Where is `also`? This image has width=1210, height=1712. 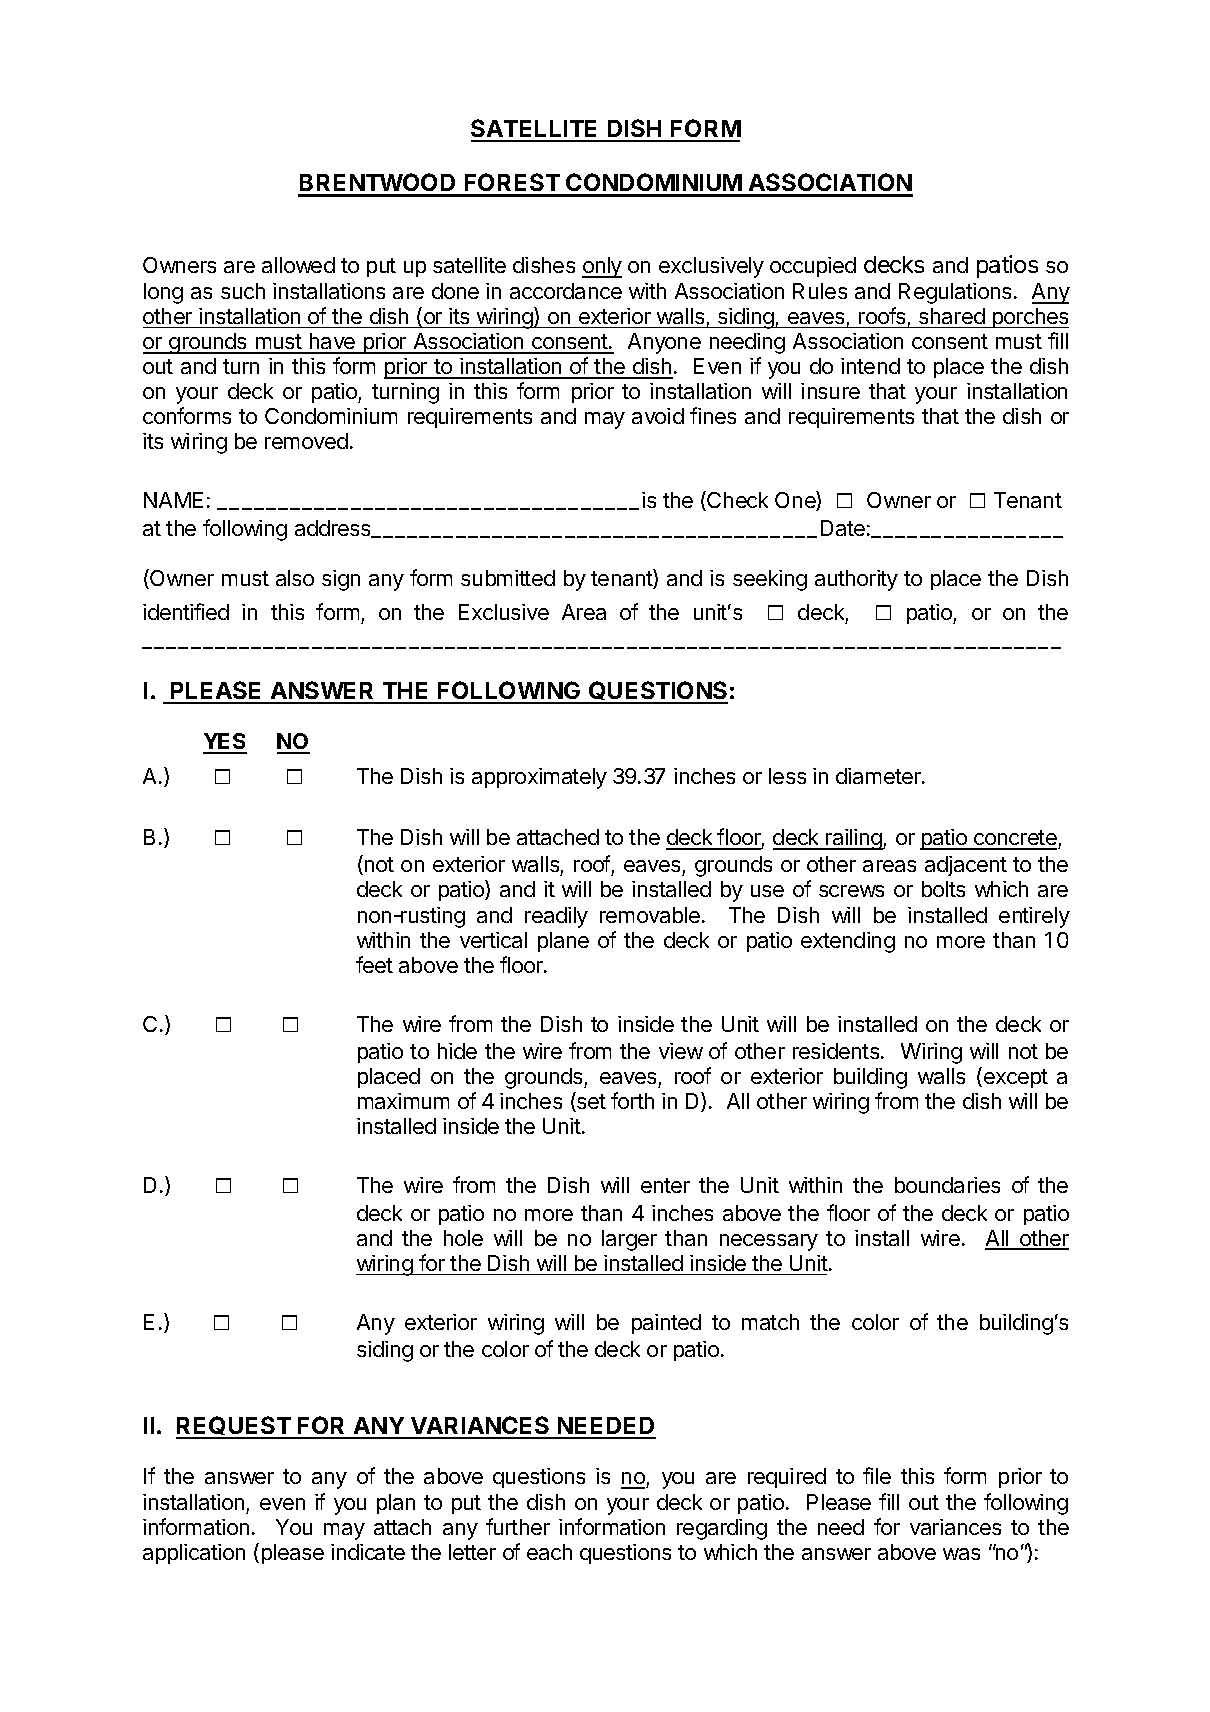
also is located at coordinates (295, 578).
